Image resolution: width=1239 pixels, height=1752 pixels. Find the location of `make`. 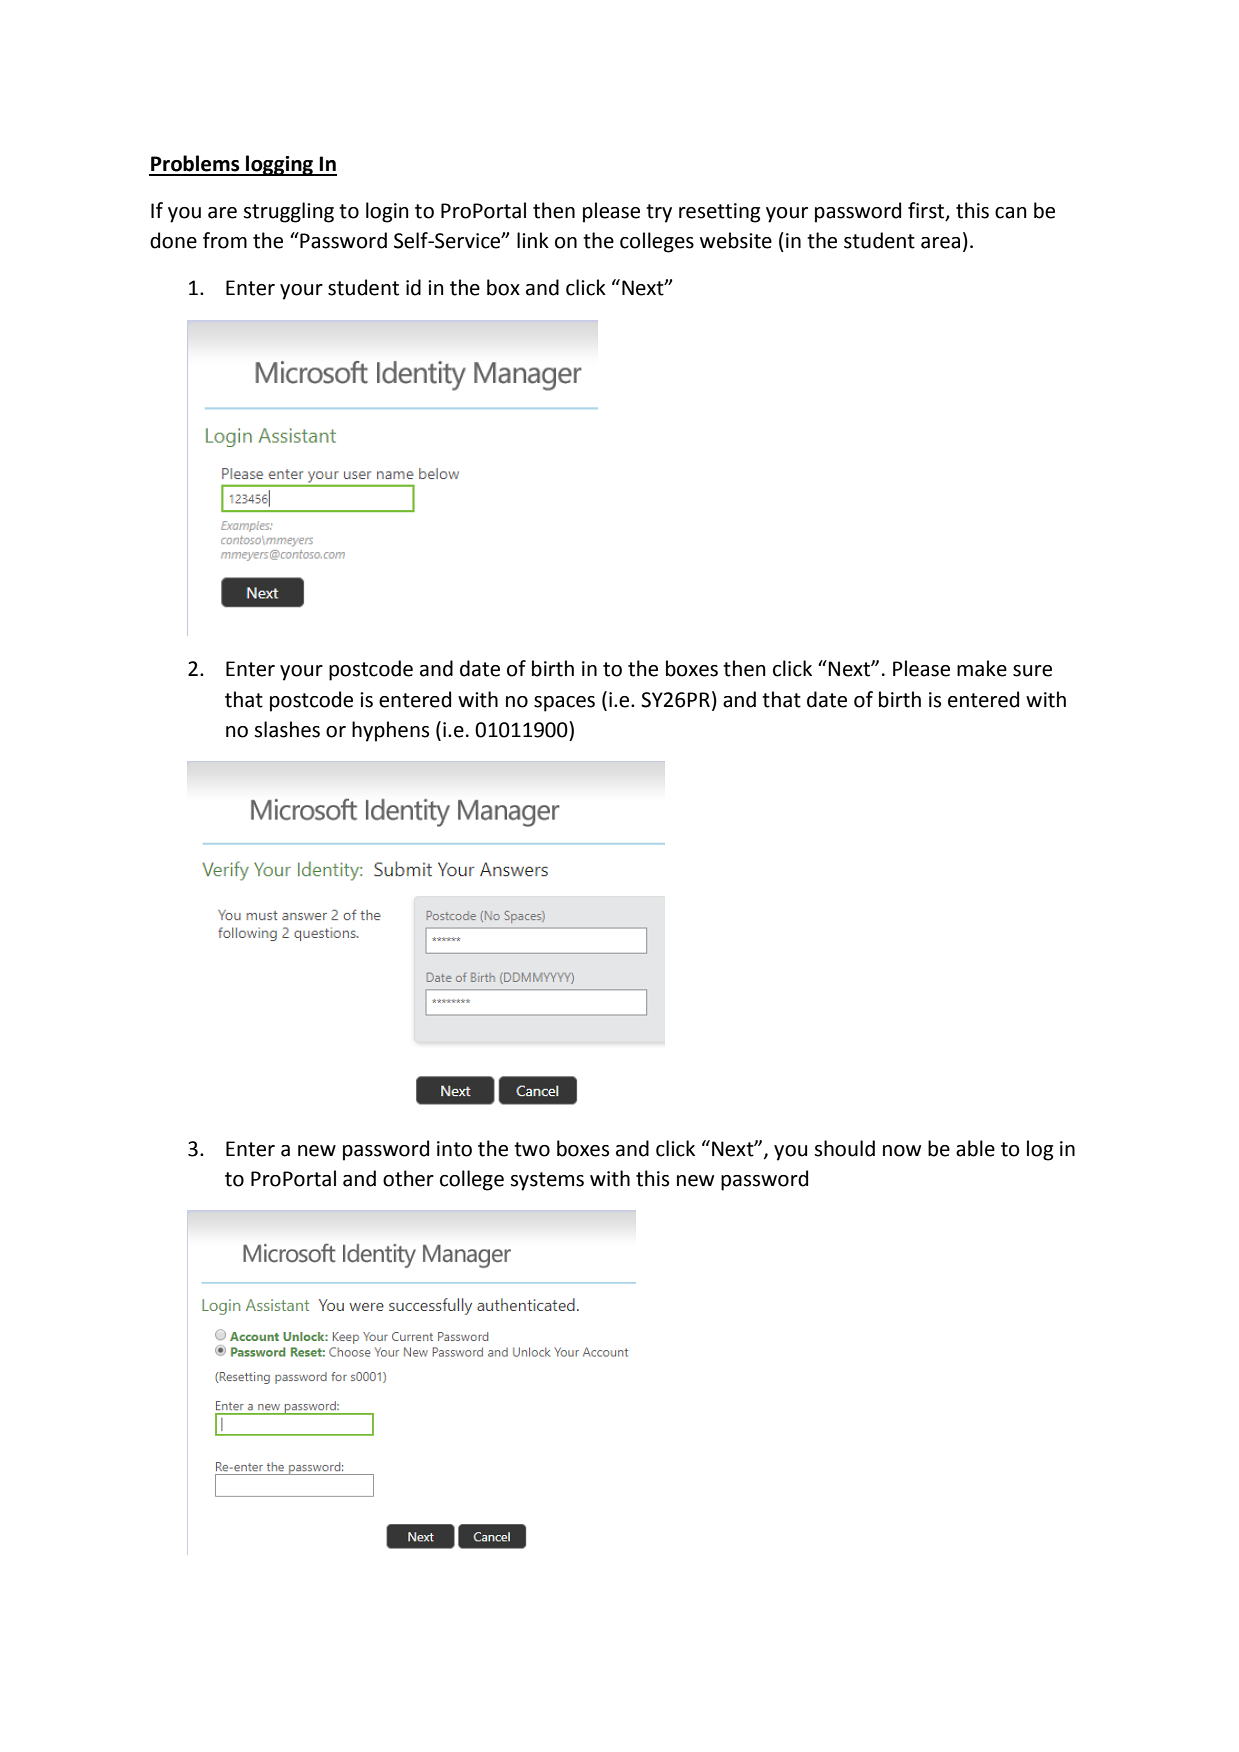

make is located at coordinates (982, 668).
